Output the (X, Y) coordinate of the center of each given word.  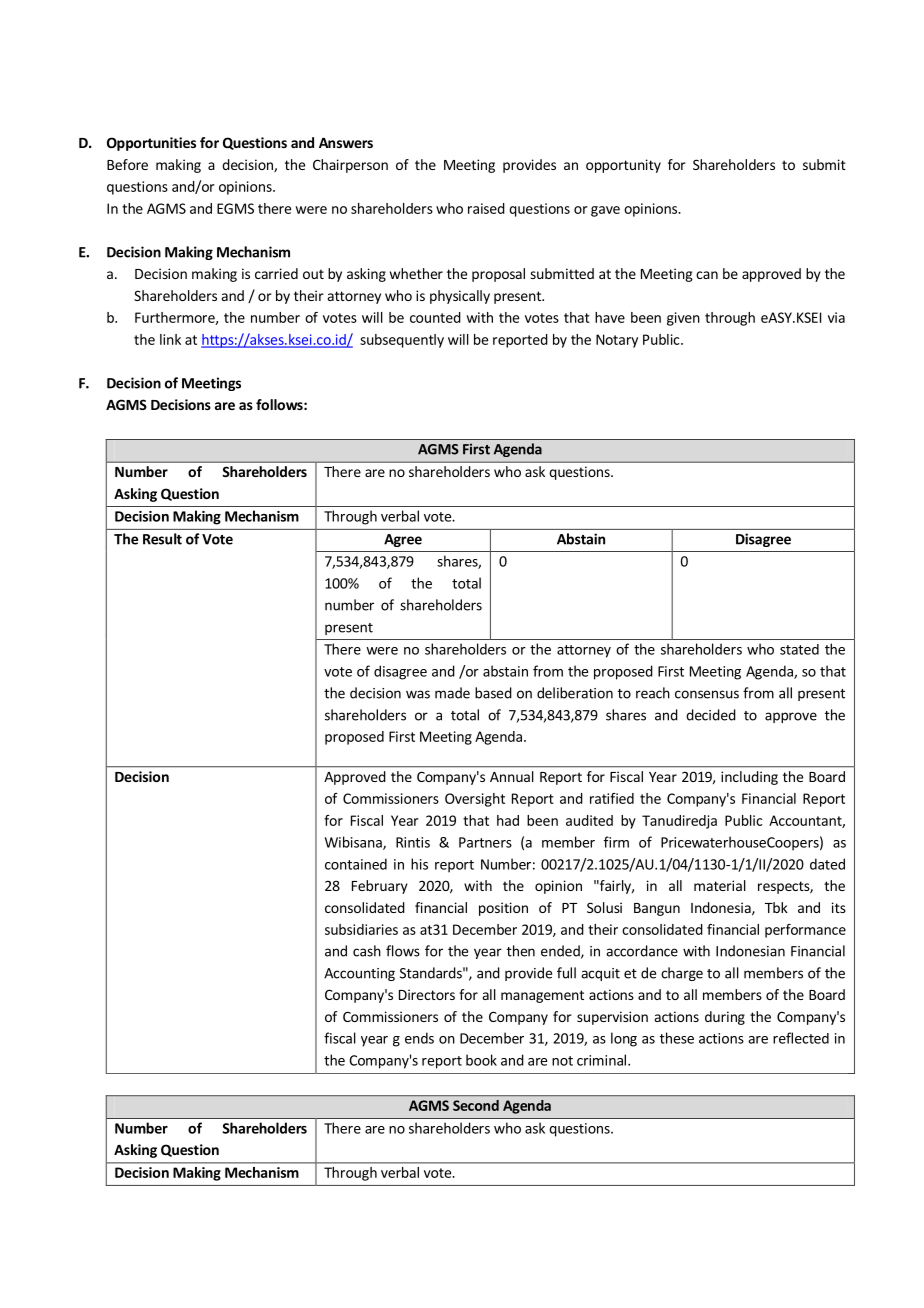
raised (486, 208)
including (749, 778)
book (481, 1060)
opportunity (623, 166)
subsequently (402, 341)
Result (162, 539)
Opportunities (151, 144)
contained (356, 864)
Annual (512, 776)
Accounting (359, 974)
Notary (617, 341)
